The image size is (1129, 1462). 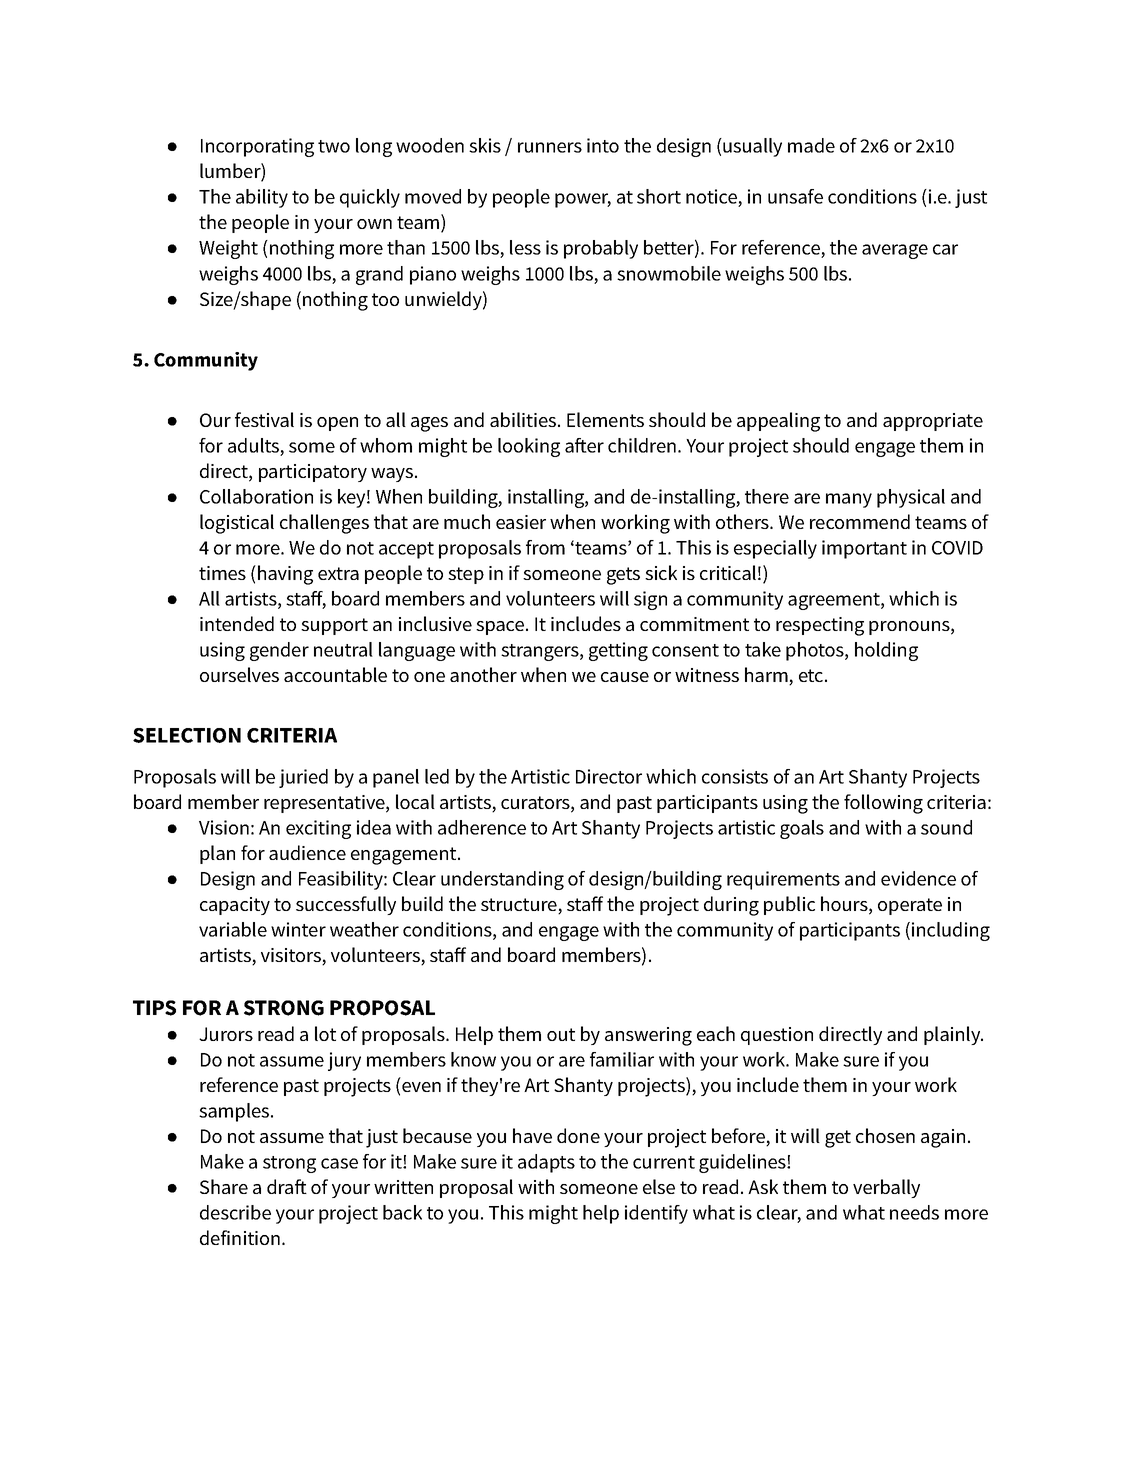 I want to click on appropriate, so click(x=933, y=422).
